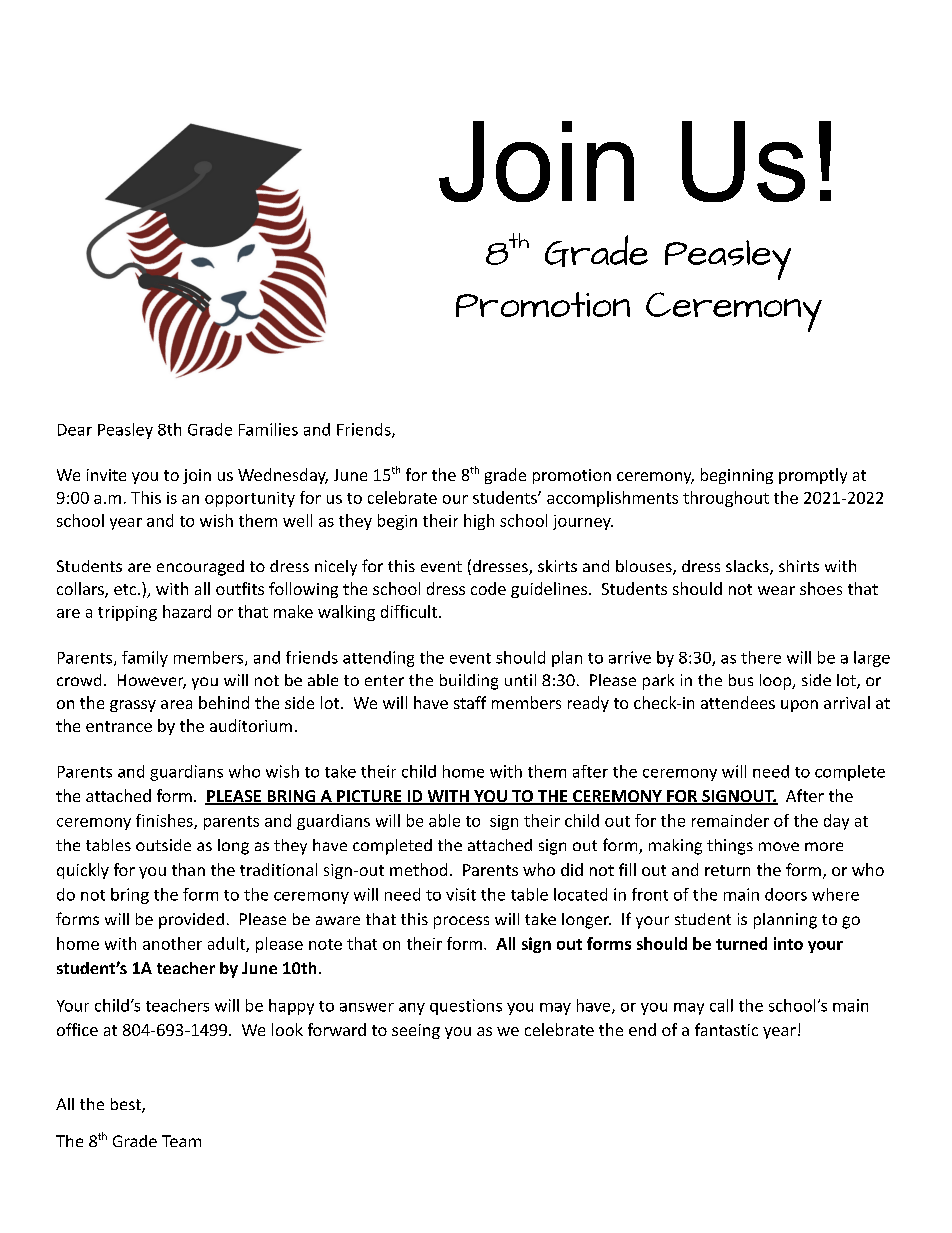 The width and height of the screenshot is (952, 1233). I want to click on move, so click(779, 846).
